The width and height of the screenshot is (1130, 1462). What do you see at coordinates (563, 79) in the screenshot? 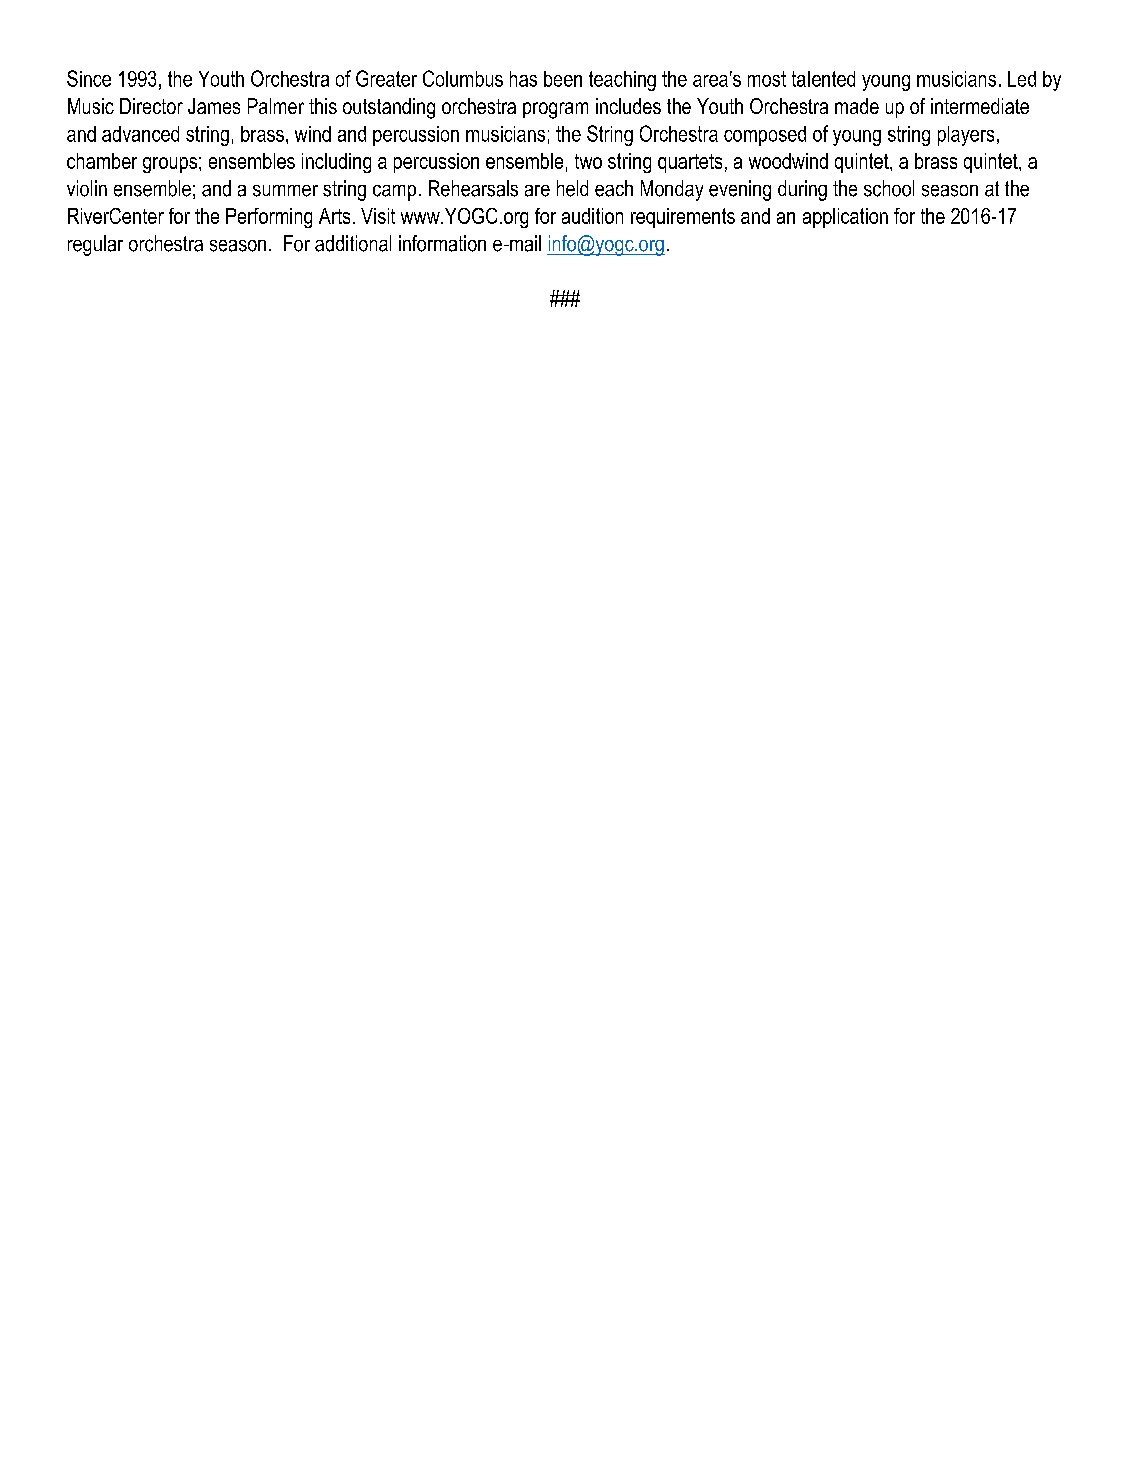
I see `been` at bounding box center [563, 79].
